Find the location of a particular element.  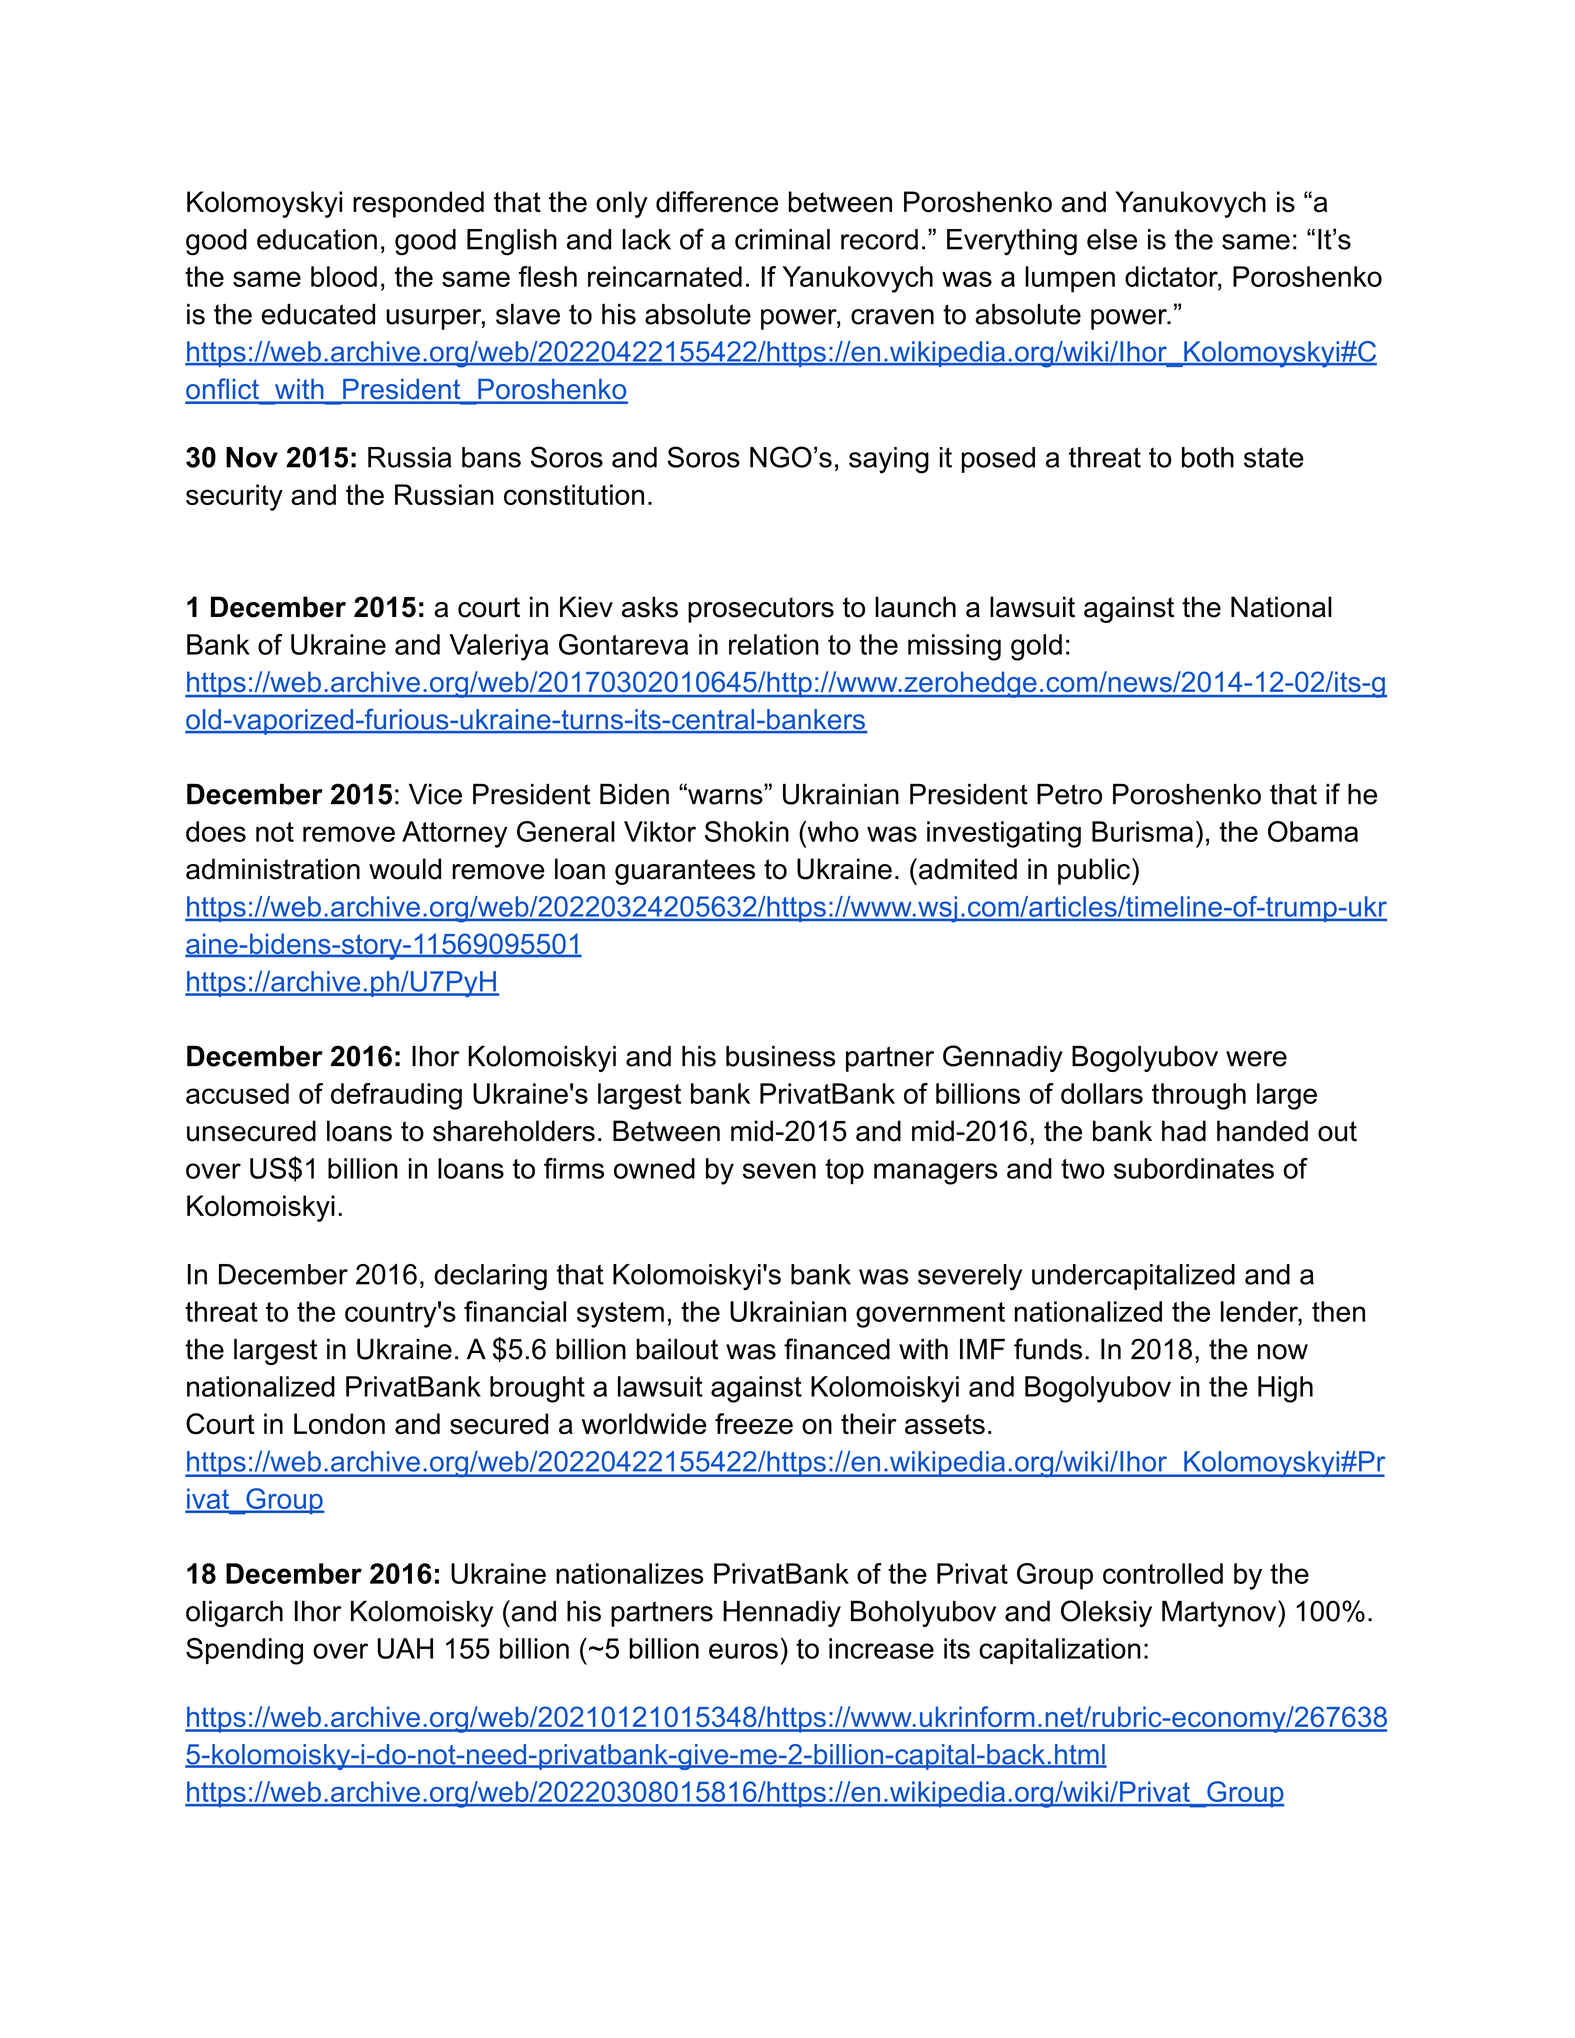

guarantees is located at coordinates (685, 872).
